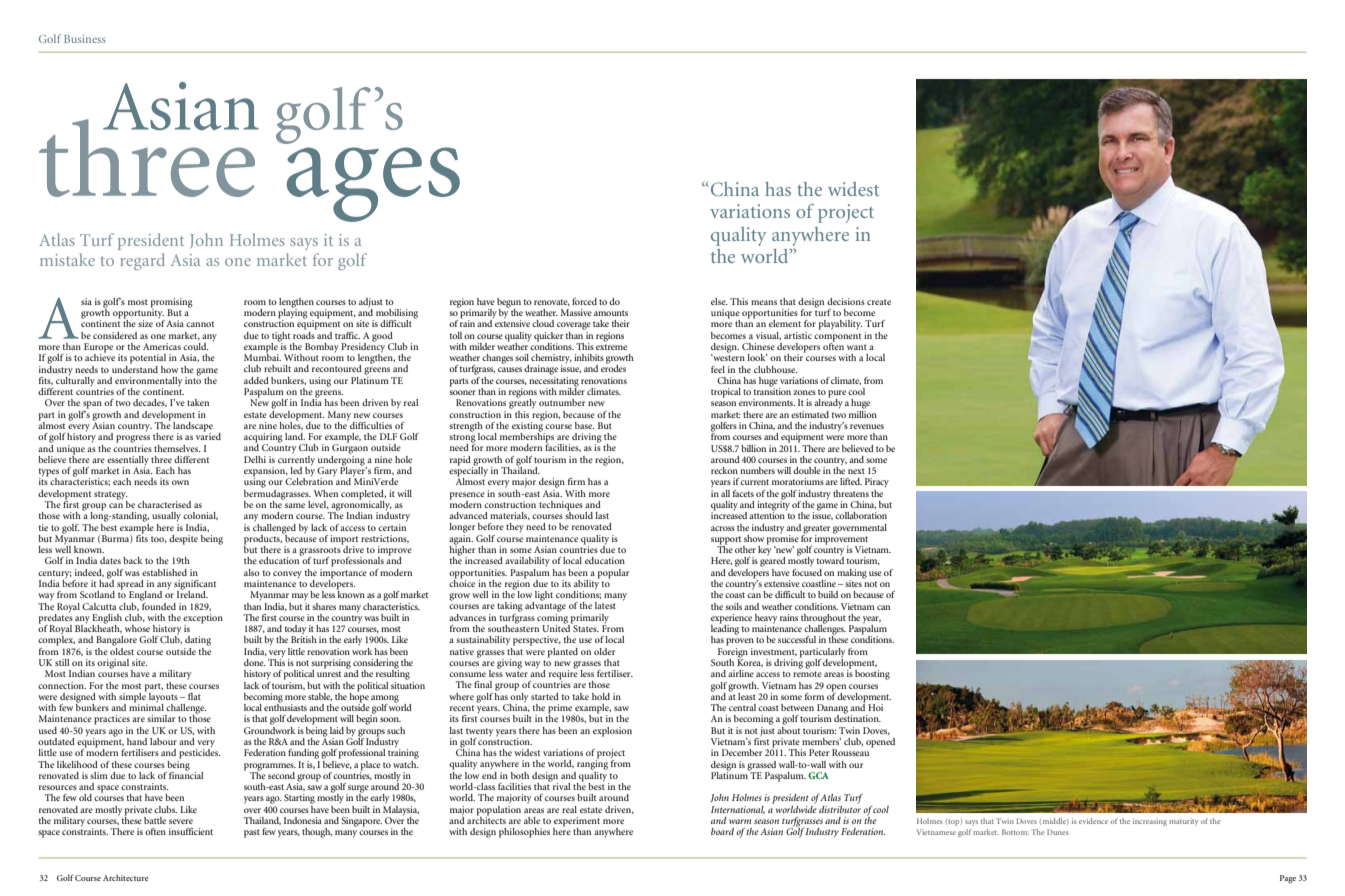 This document has height=896, width=1345. Describe the element at coordinates (191, 831) in the document. I see `insufficient` at that location.
